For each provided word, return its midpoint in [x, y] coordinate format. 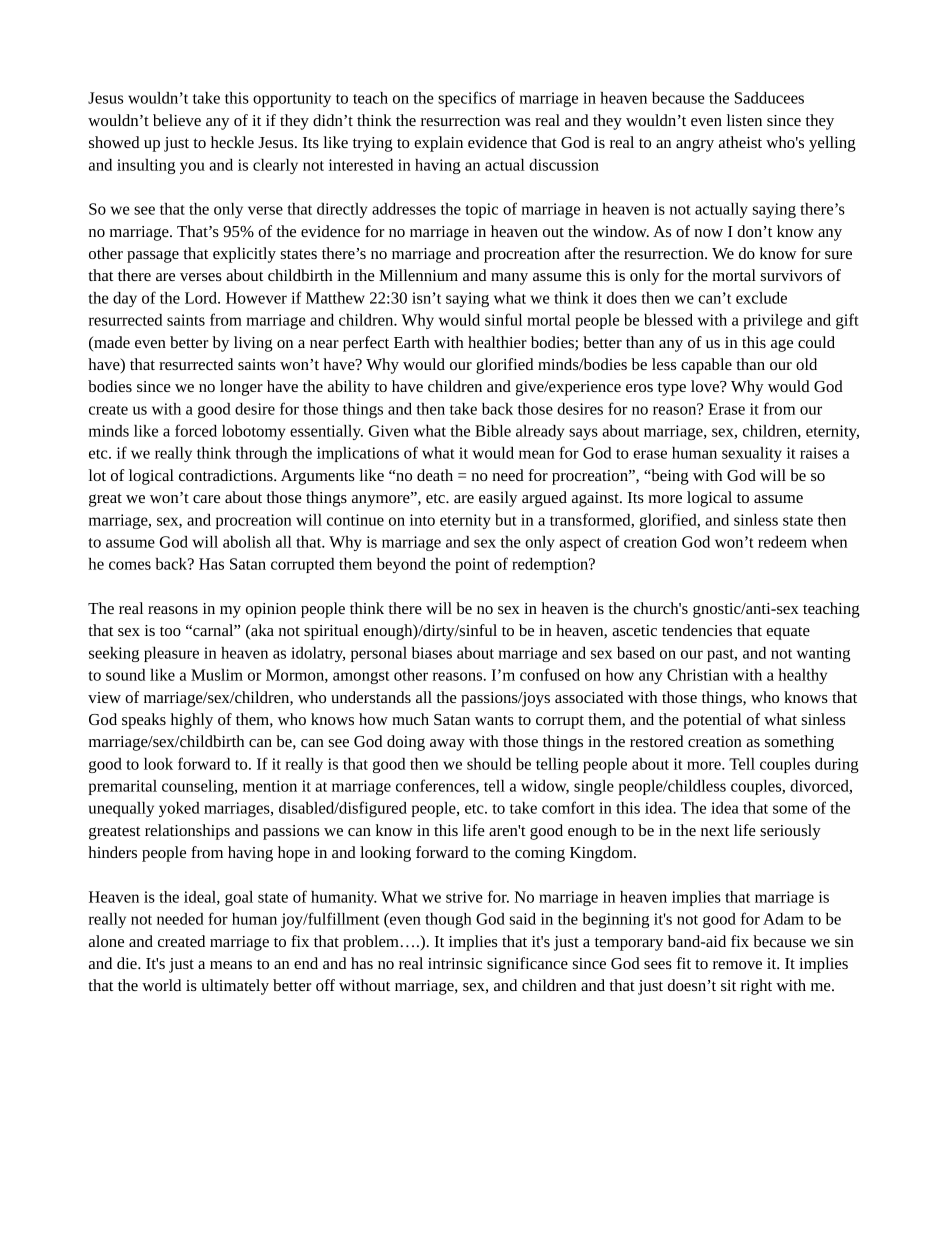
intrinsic [455, 963]
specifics [467, 99]
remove [737, 965]
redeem [782, 542]
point [472, 565]
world [161, 985]
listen [744, 120]
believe [177, 120]
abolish [247, 542]
